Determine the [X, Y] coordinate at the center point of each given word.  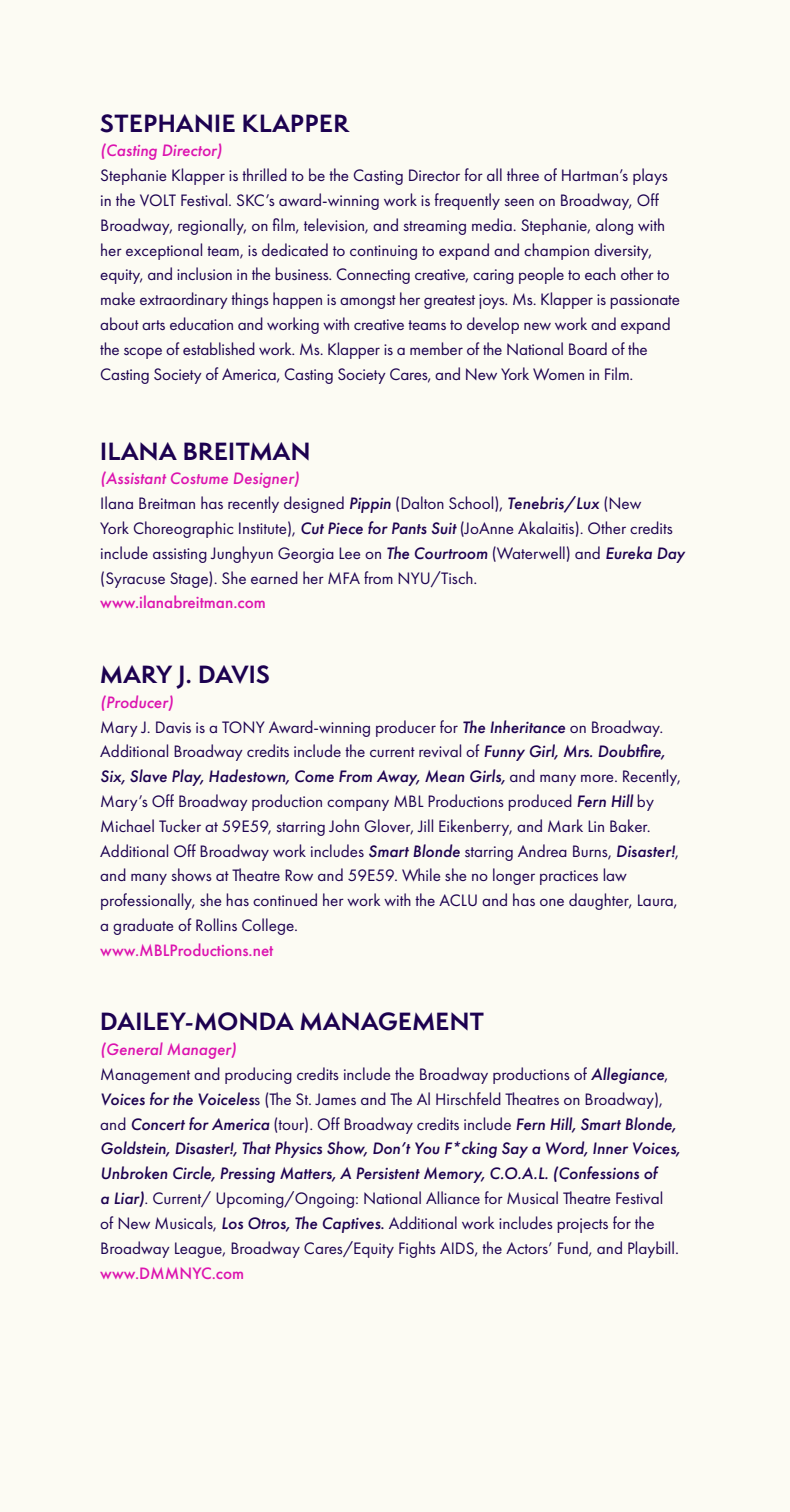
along [614, 226]
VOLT [158, 200]
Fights [417, 1249]
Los [232, 1223]
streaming [434, 227]
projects [582, 1225]
